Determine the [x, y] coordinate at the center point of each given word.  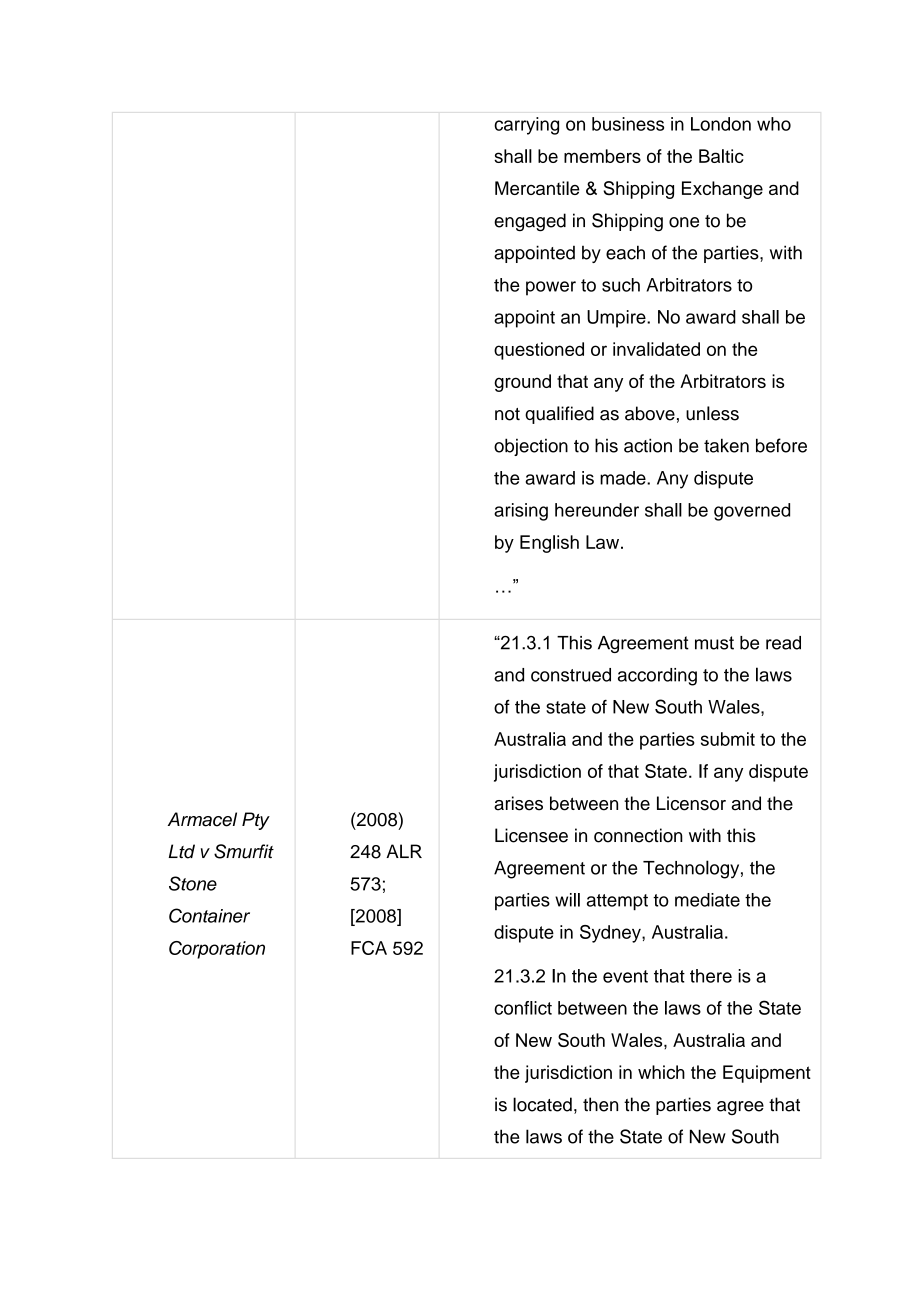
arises [518, 803]
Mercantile [537, 188]
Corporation [217, 950]
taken [726, 445]
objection [531, 447]
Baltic [721, 156]
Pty [256, 821]
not [507, 414]
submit [728, 739]
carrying [526, 126]
